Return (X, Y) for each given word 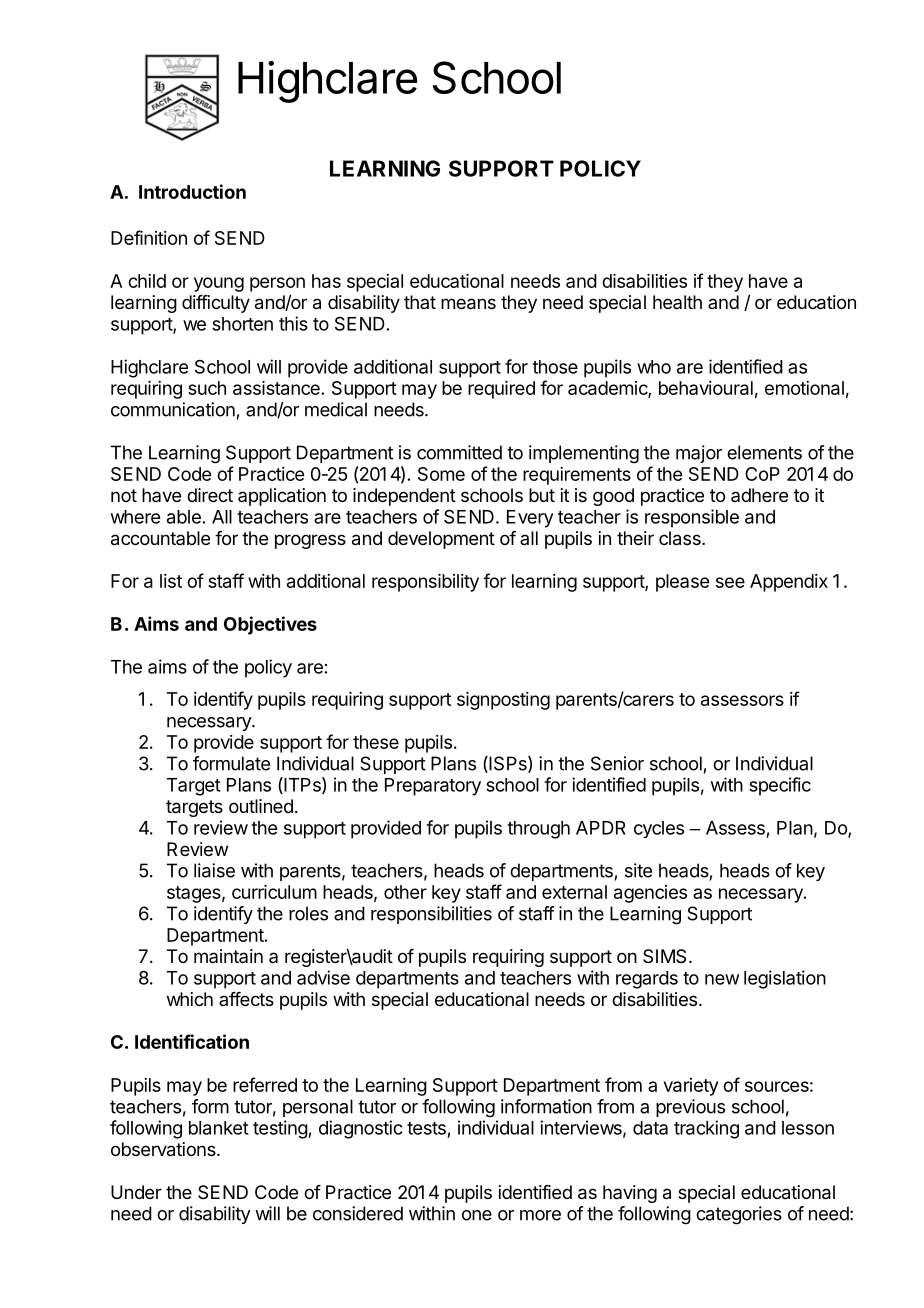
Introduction (192, 191)
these (376, 742)
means (468, 304)
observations (164, 1149)
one (477, 1215)
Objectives (270, 625)
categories (739, 1215)
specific (780, 786)
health (677, 302)
